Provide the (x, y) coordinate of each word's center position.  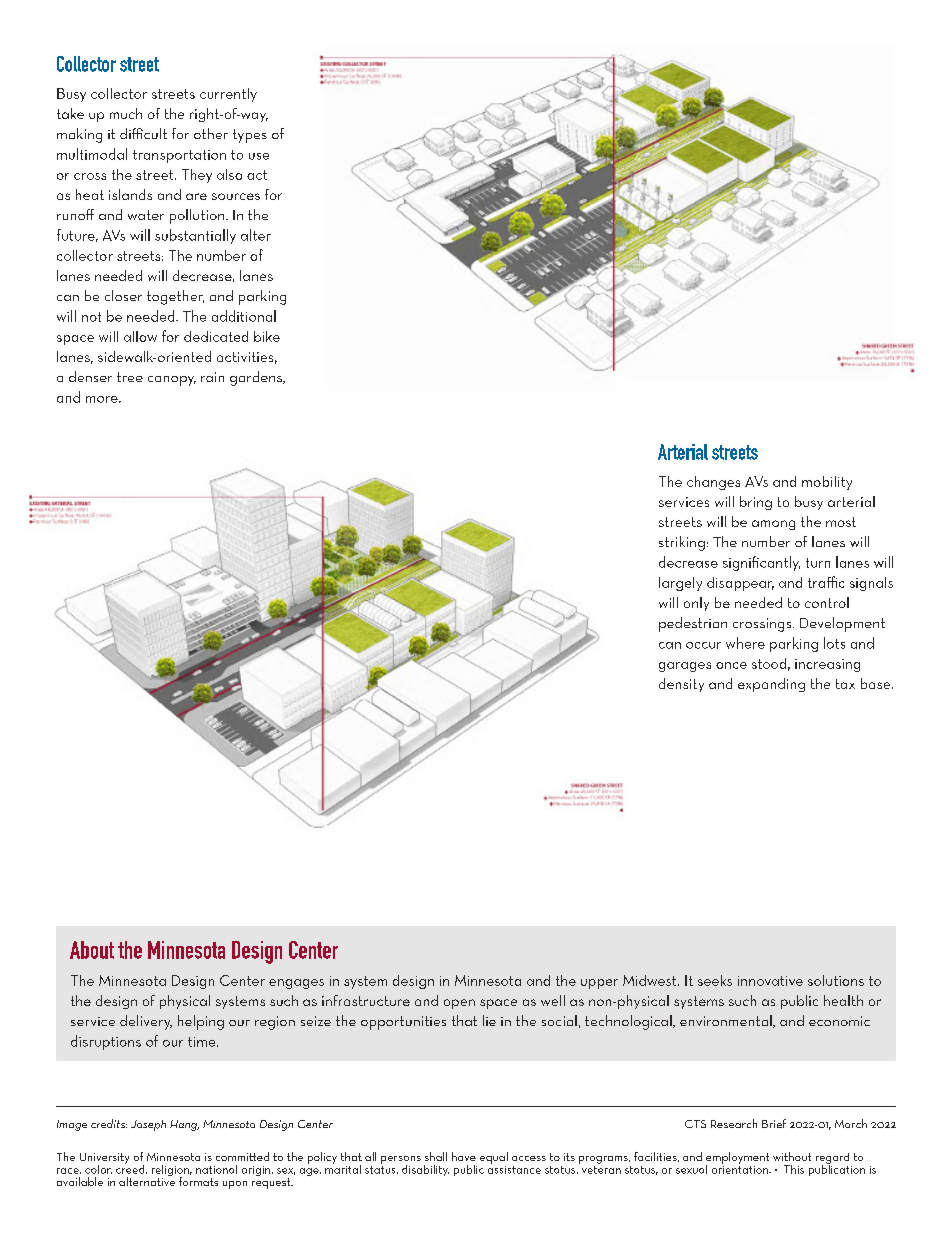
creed (131, 1168)
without (792, 1156)
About (92, 950)
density (681, 685)
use (259, 156)
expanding (771, 685)
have (464, 1156)
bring (756, 503)
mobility (827, 483)
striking (682, 543)
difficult (143, 133)
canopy (172, 381)
